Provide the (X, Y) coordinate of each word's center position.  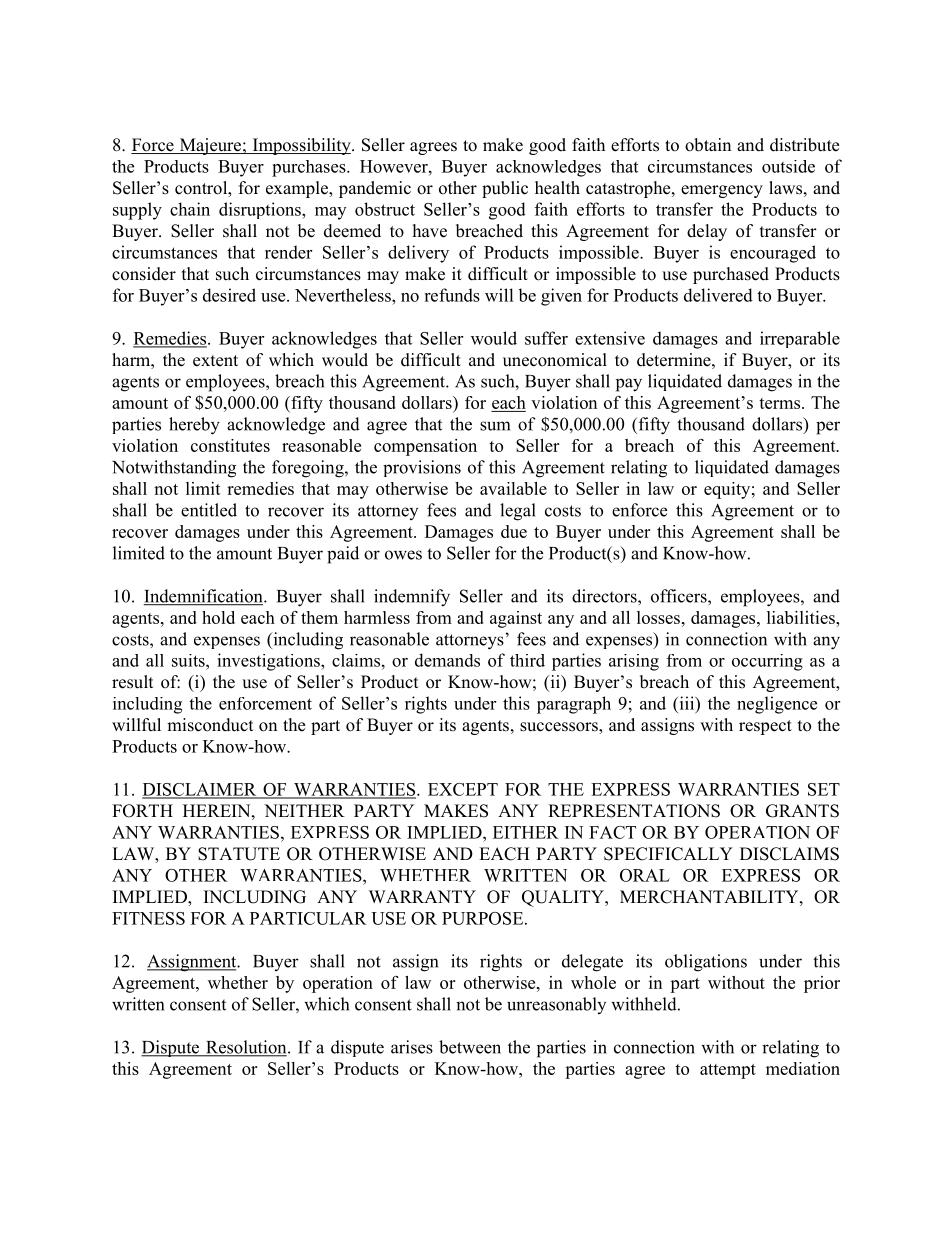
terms (781, 403)
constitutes (230, 445)
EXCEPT (463, 789)
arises (412, 1047)
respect (765, 727)
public (505, 189)
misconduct (210, 725)
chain (190, 209)
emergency (722, 191)
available (513, 488)
